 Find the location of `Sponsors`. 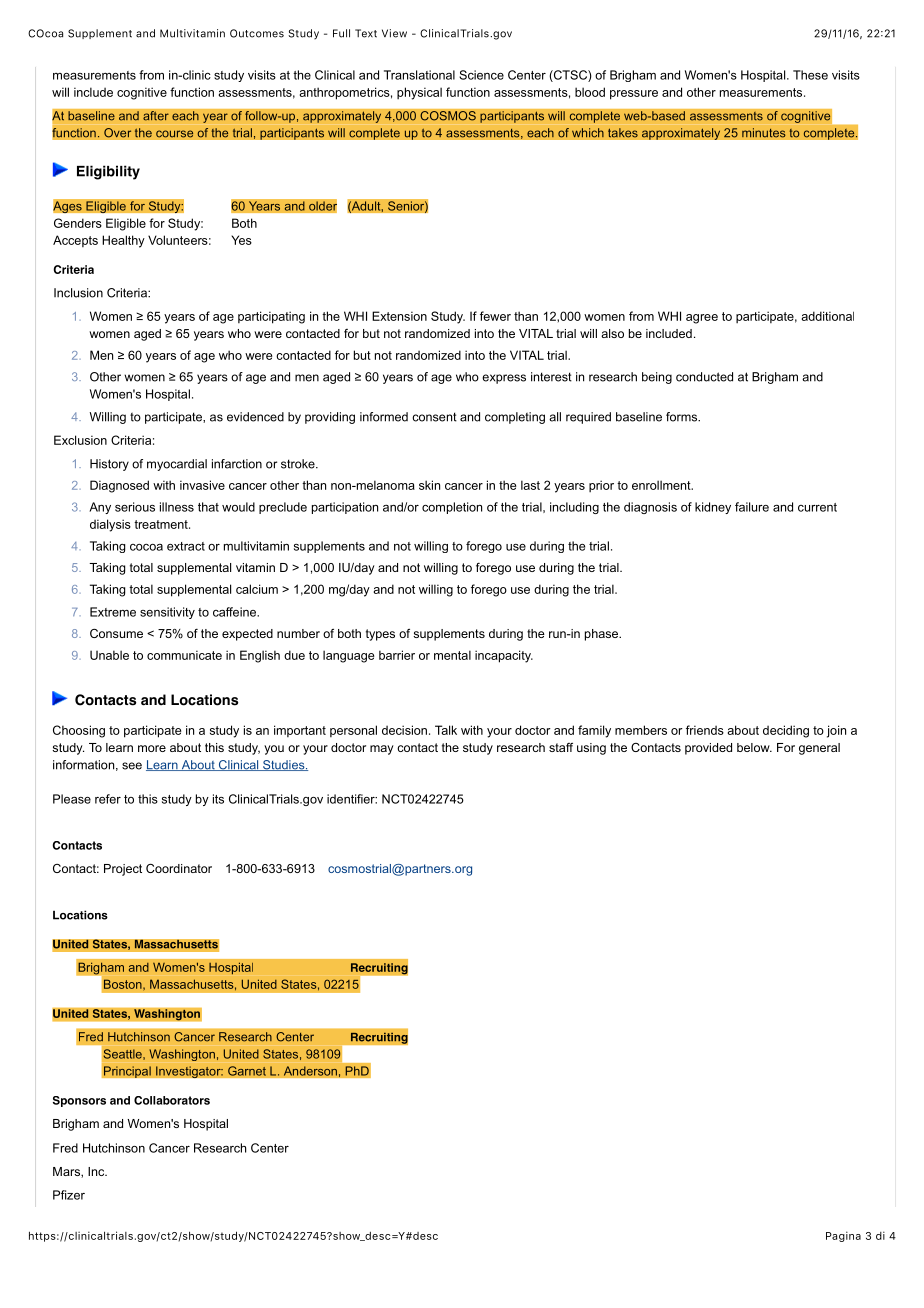

Sponsors is located at coordinates (79, 1101).
